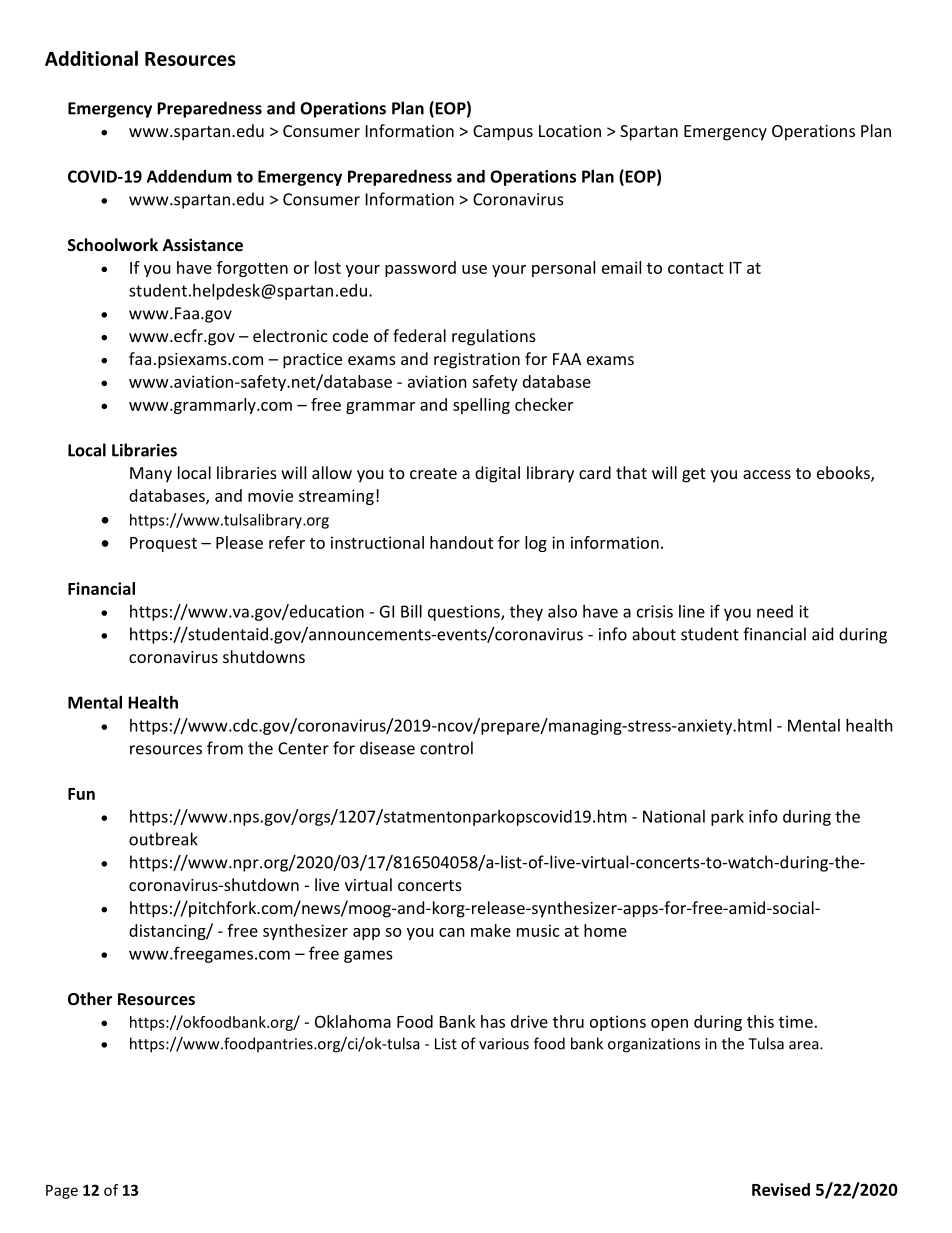 The height and width of the document is (1233, 952). I want to click on Page, so click(62, 1192).
